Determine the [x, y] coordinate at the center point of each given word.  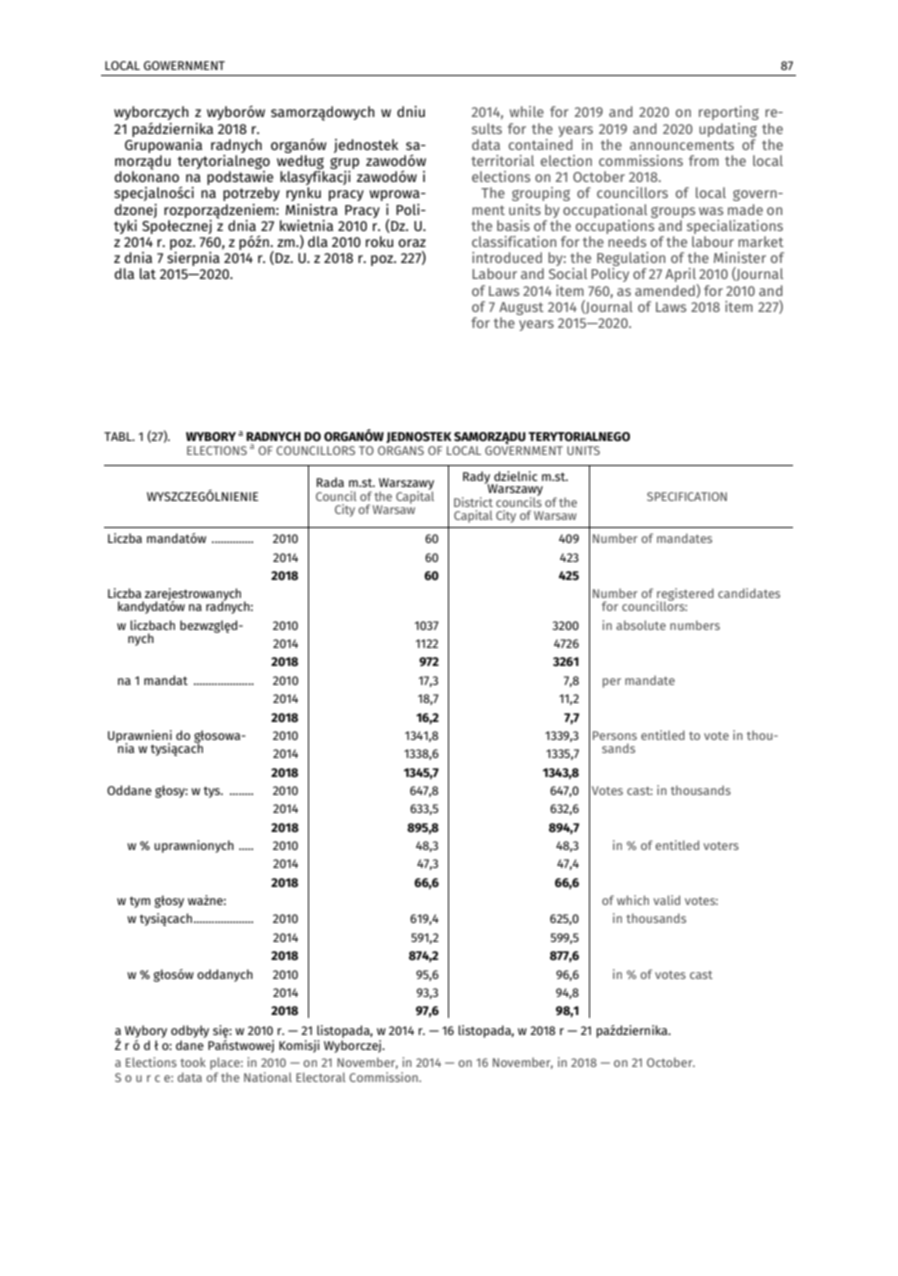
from [704, 160]
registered [685, 596]
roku [379, 241]
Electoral [321, 1077]
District [473, 502]
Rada [330, 482]
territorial [502, 160]
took [193, 1062]
